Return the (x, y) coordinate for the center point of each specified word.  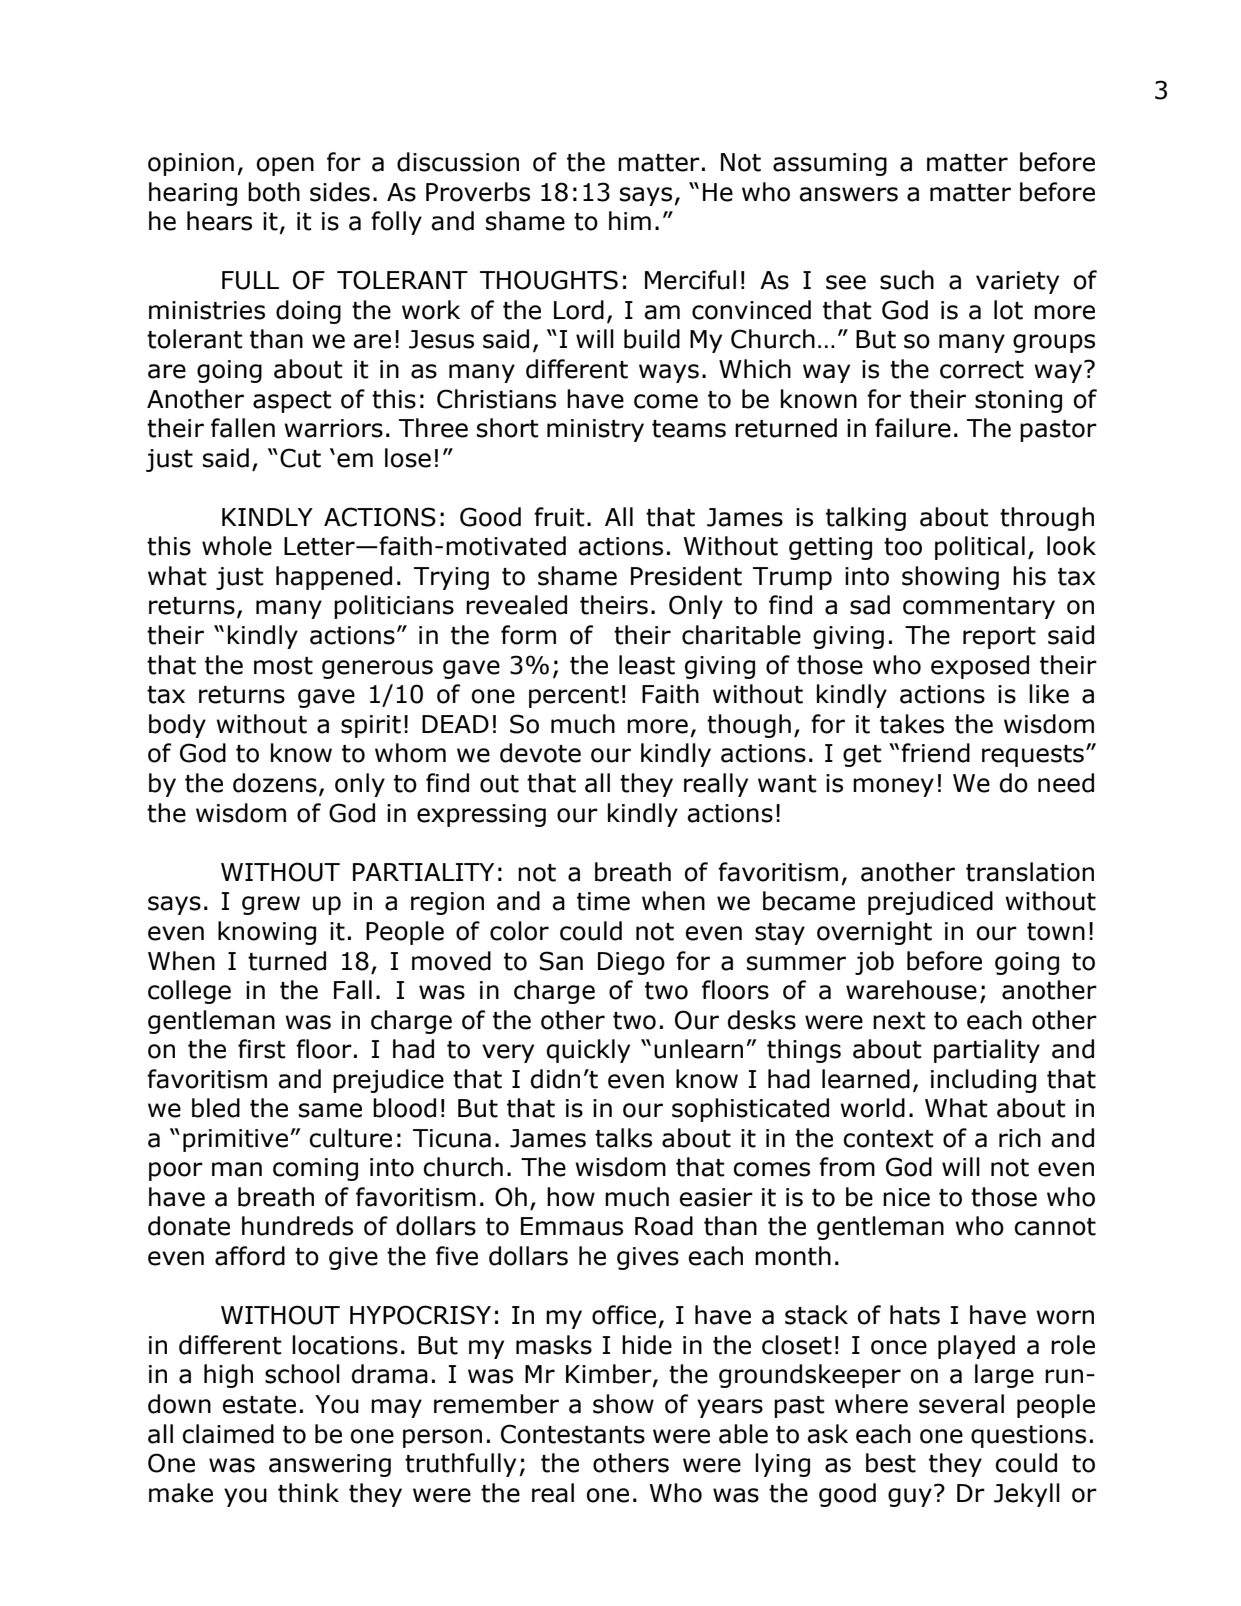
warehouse (911, 990)
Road (664, 1226)
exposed (980, 667)
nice (906, 1197)
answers (848, 194)
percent (574, 697)
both (274, 192)
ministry (595, 430)
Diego (631, 963)
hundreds (297, 1226)
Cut (300, 458)
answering (330, 1465)
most (283, 666)
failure (913, 428)
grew (271, 905)
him (630, 220)
